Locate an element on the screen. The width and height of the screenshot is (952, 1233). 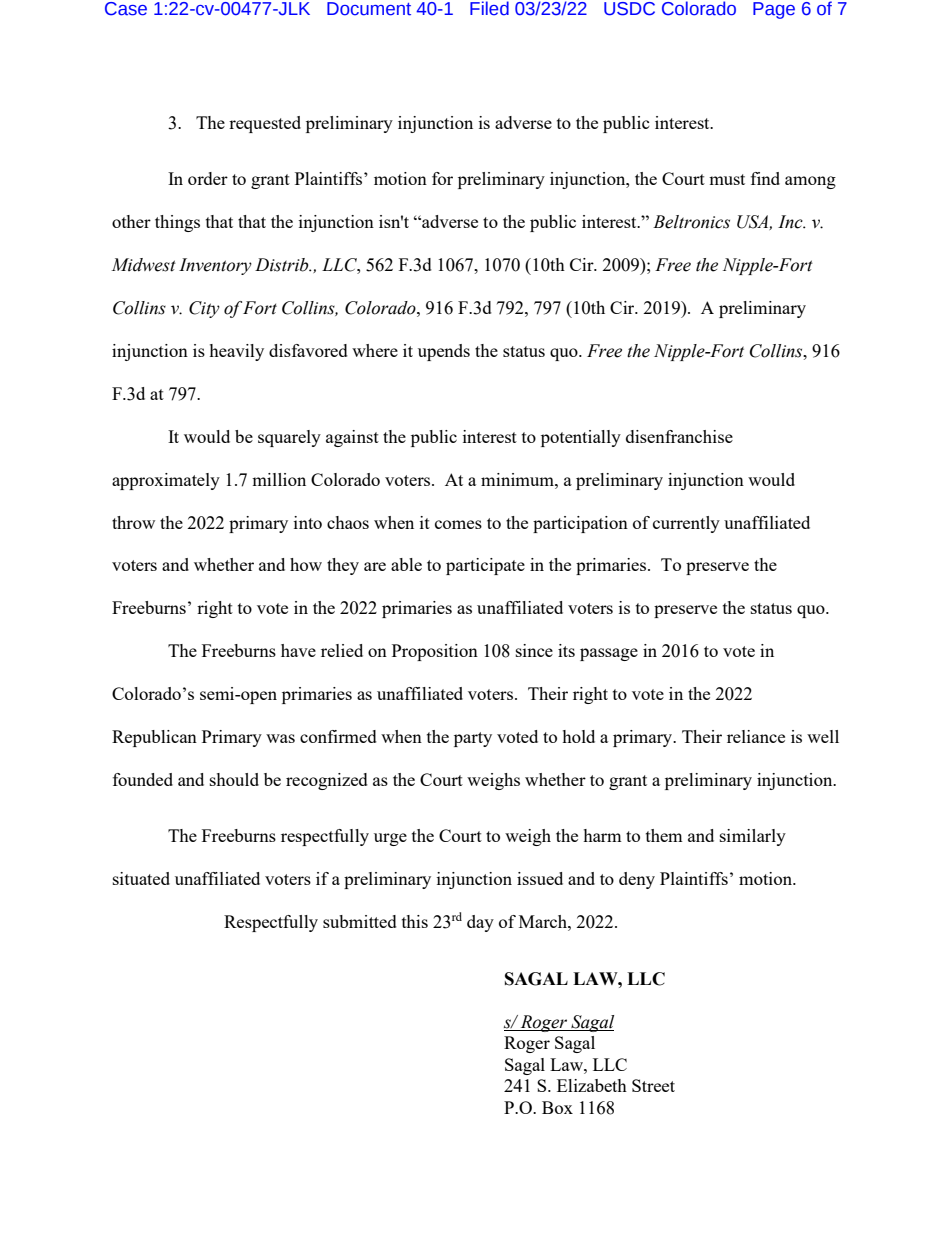
similarly is located at coordinates (753, 837).
